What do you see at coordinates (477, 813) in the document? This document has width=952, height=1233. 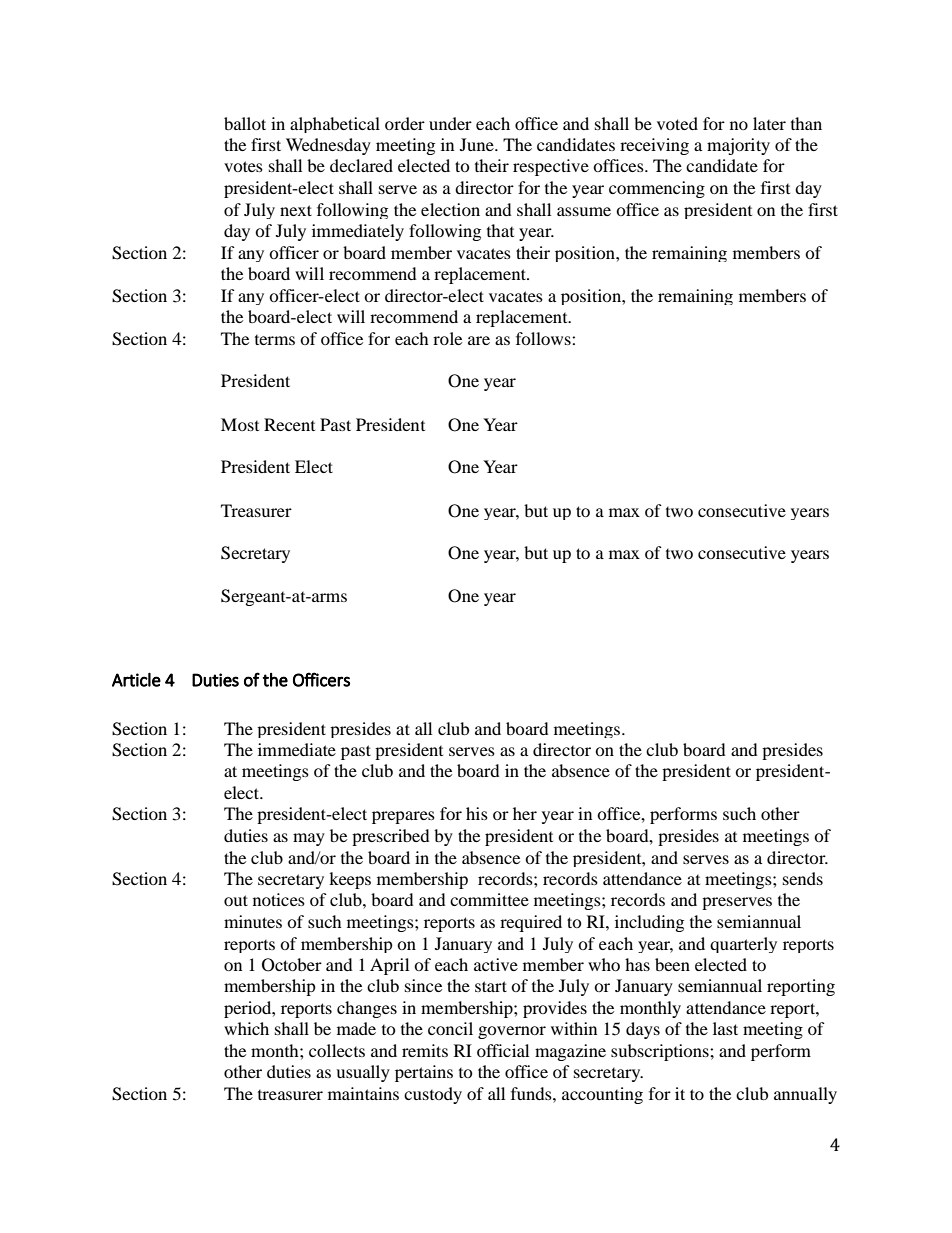 I see `his` at bounding box center [477, 813].
